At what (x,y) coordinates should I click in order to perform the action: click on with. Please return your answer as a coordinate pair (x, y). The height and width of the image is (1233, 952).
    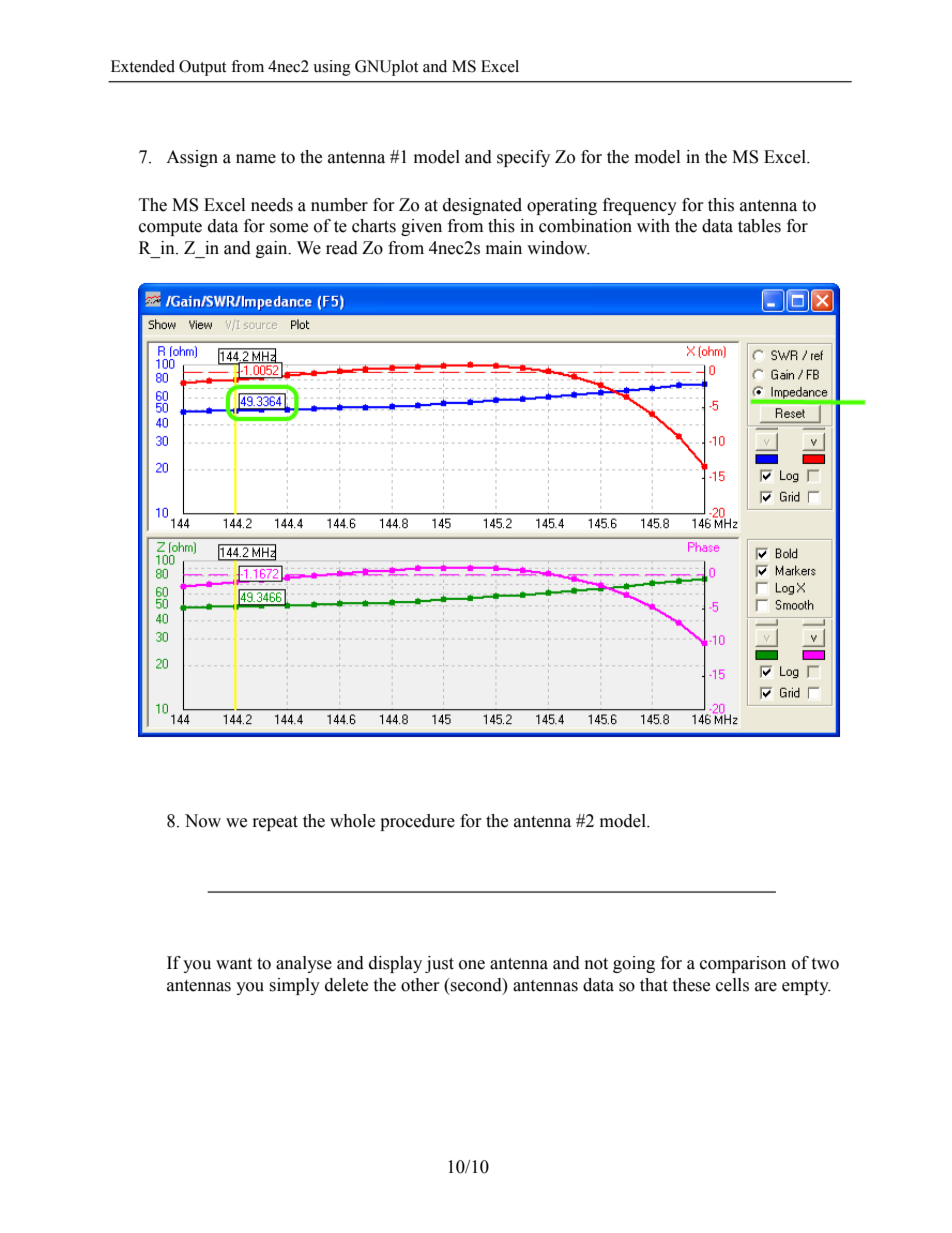
    Looking at the image, I should click on (653, 226).
